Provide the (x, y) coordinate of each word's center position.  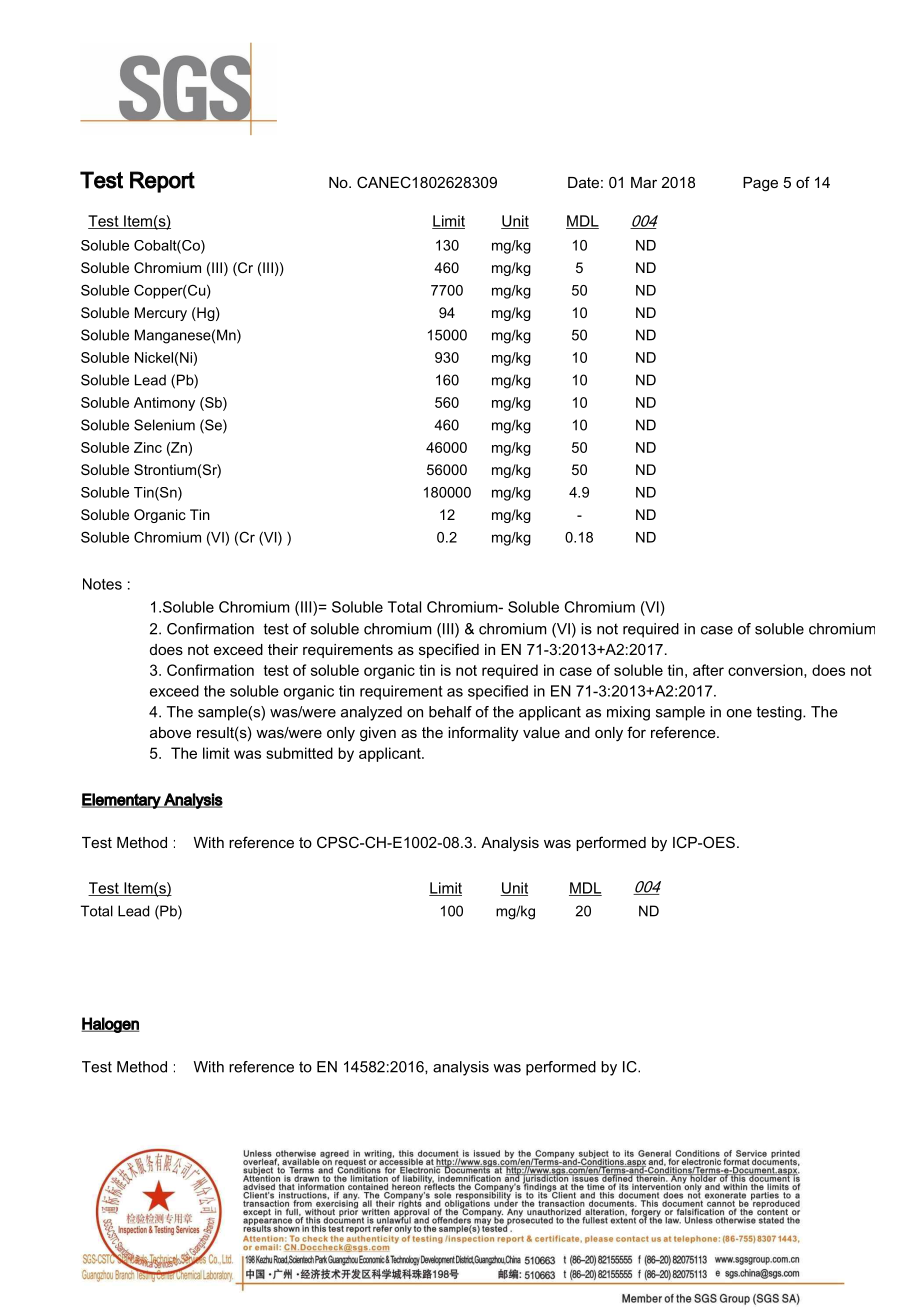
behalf (450, 712)
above (170, 732)
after (708, 670)
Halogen (110, 1025)
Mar (644, 182)
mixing (628, 713)
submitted (299, 753)
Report (162, 182)
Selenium (164, 425)
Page (760, 184)
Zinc (148, 447)
